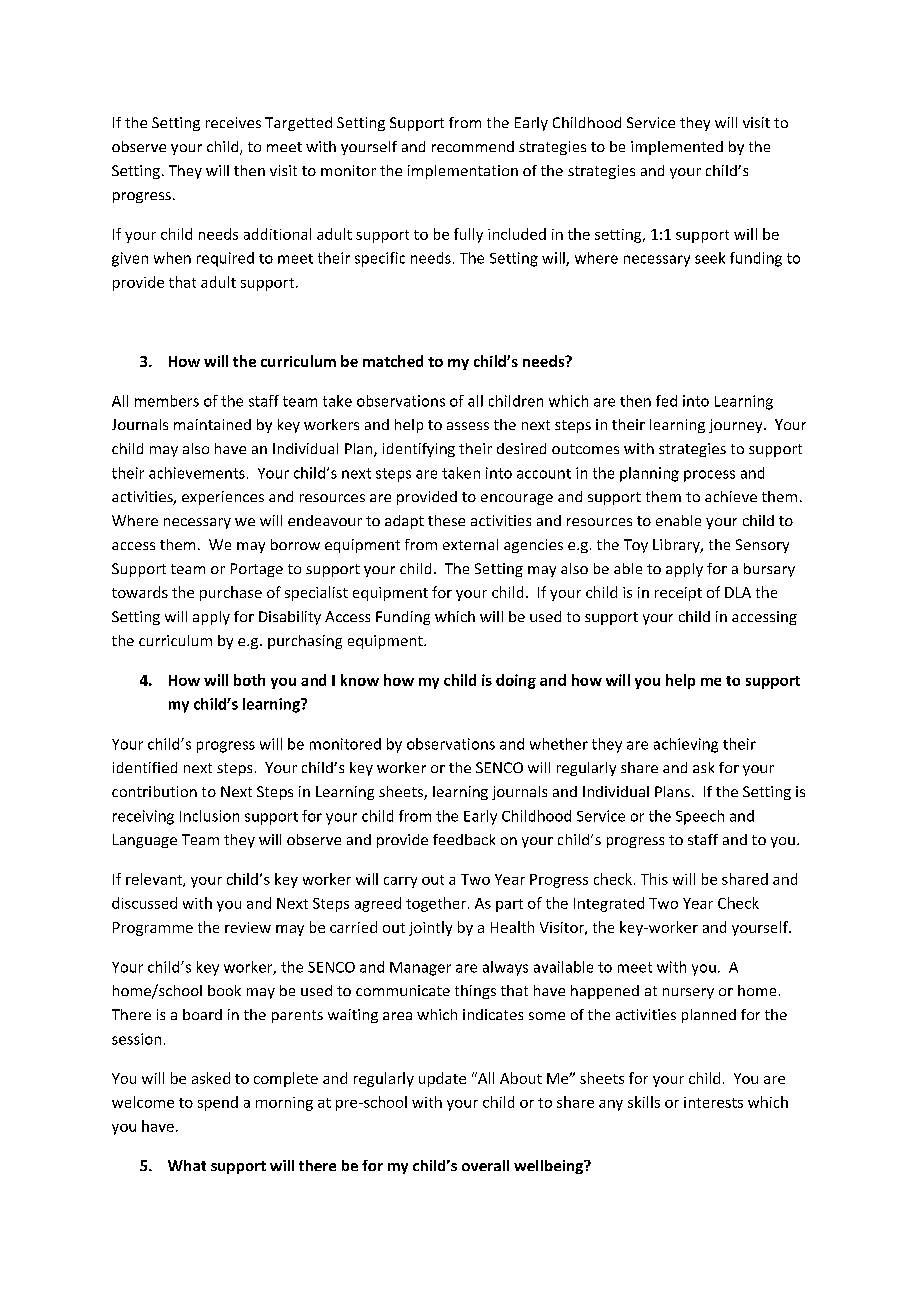  What do you see at coordinates (686, 745) in the page?
I see `achieving` at bounding box center [686, 745].
